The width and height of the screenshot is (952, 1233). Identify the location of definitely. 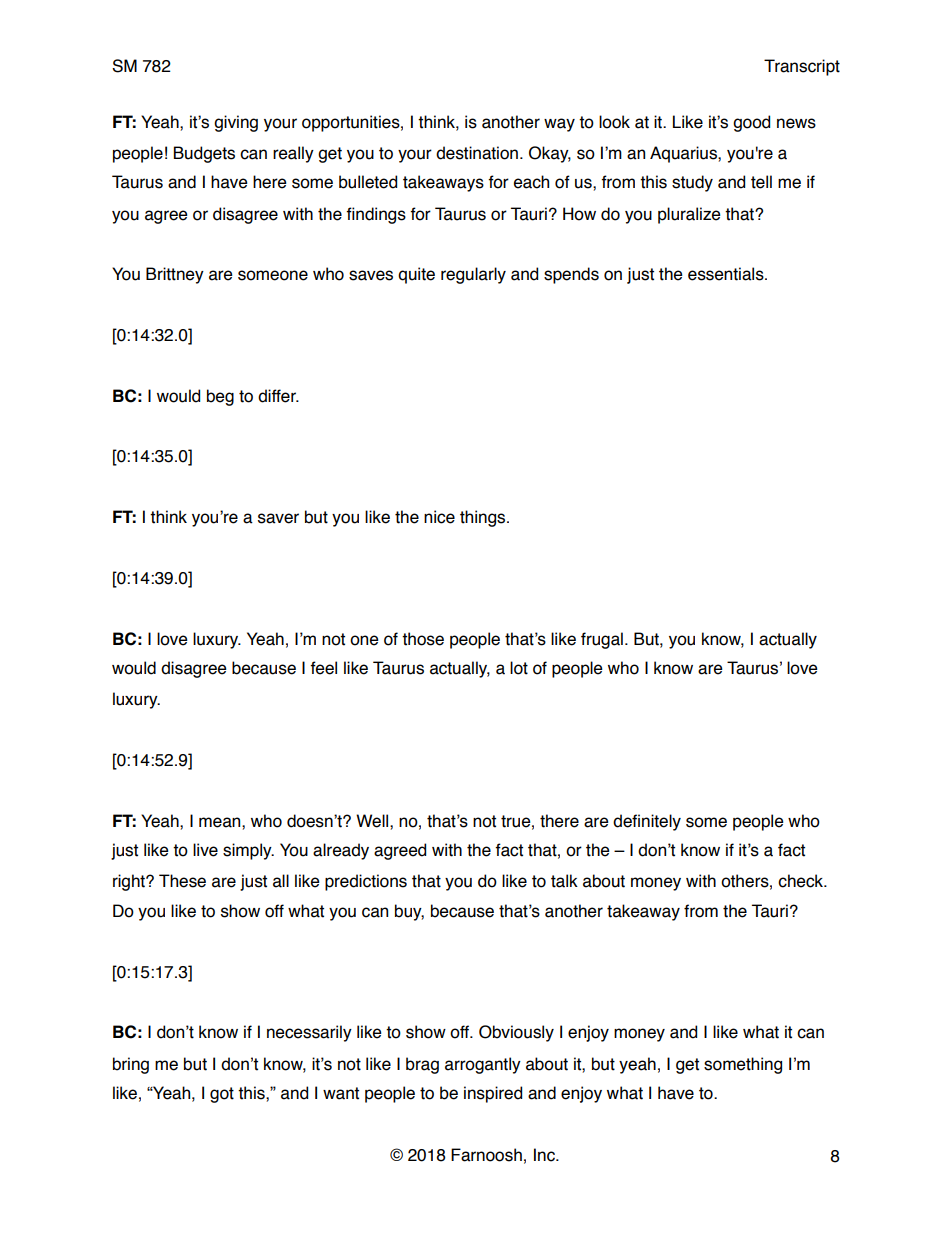
(647, 822).
